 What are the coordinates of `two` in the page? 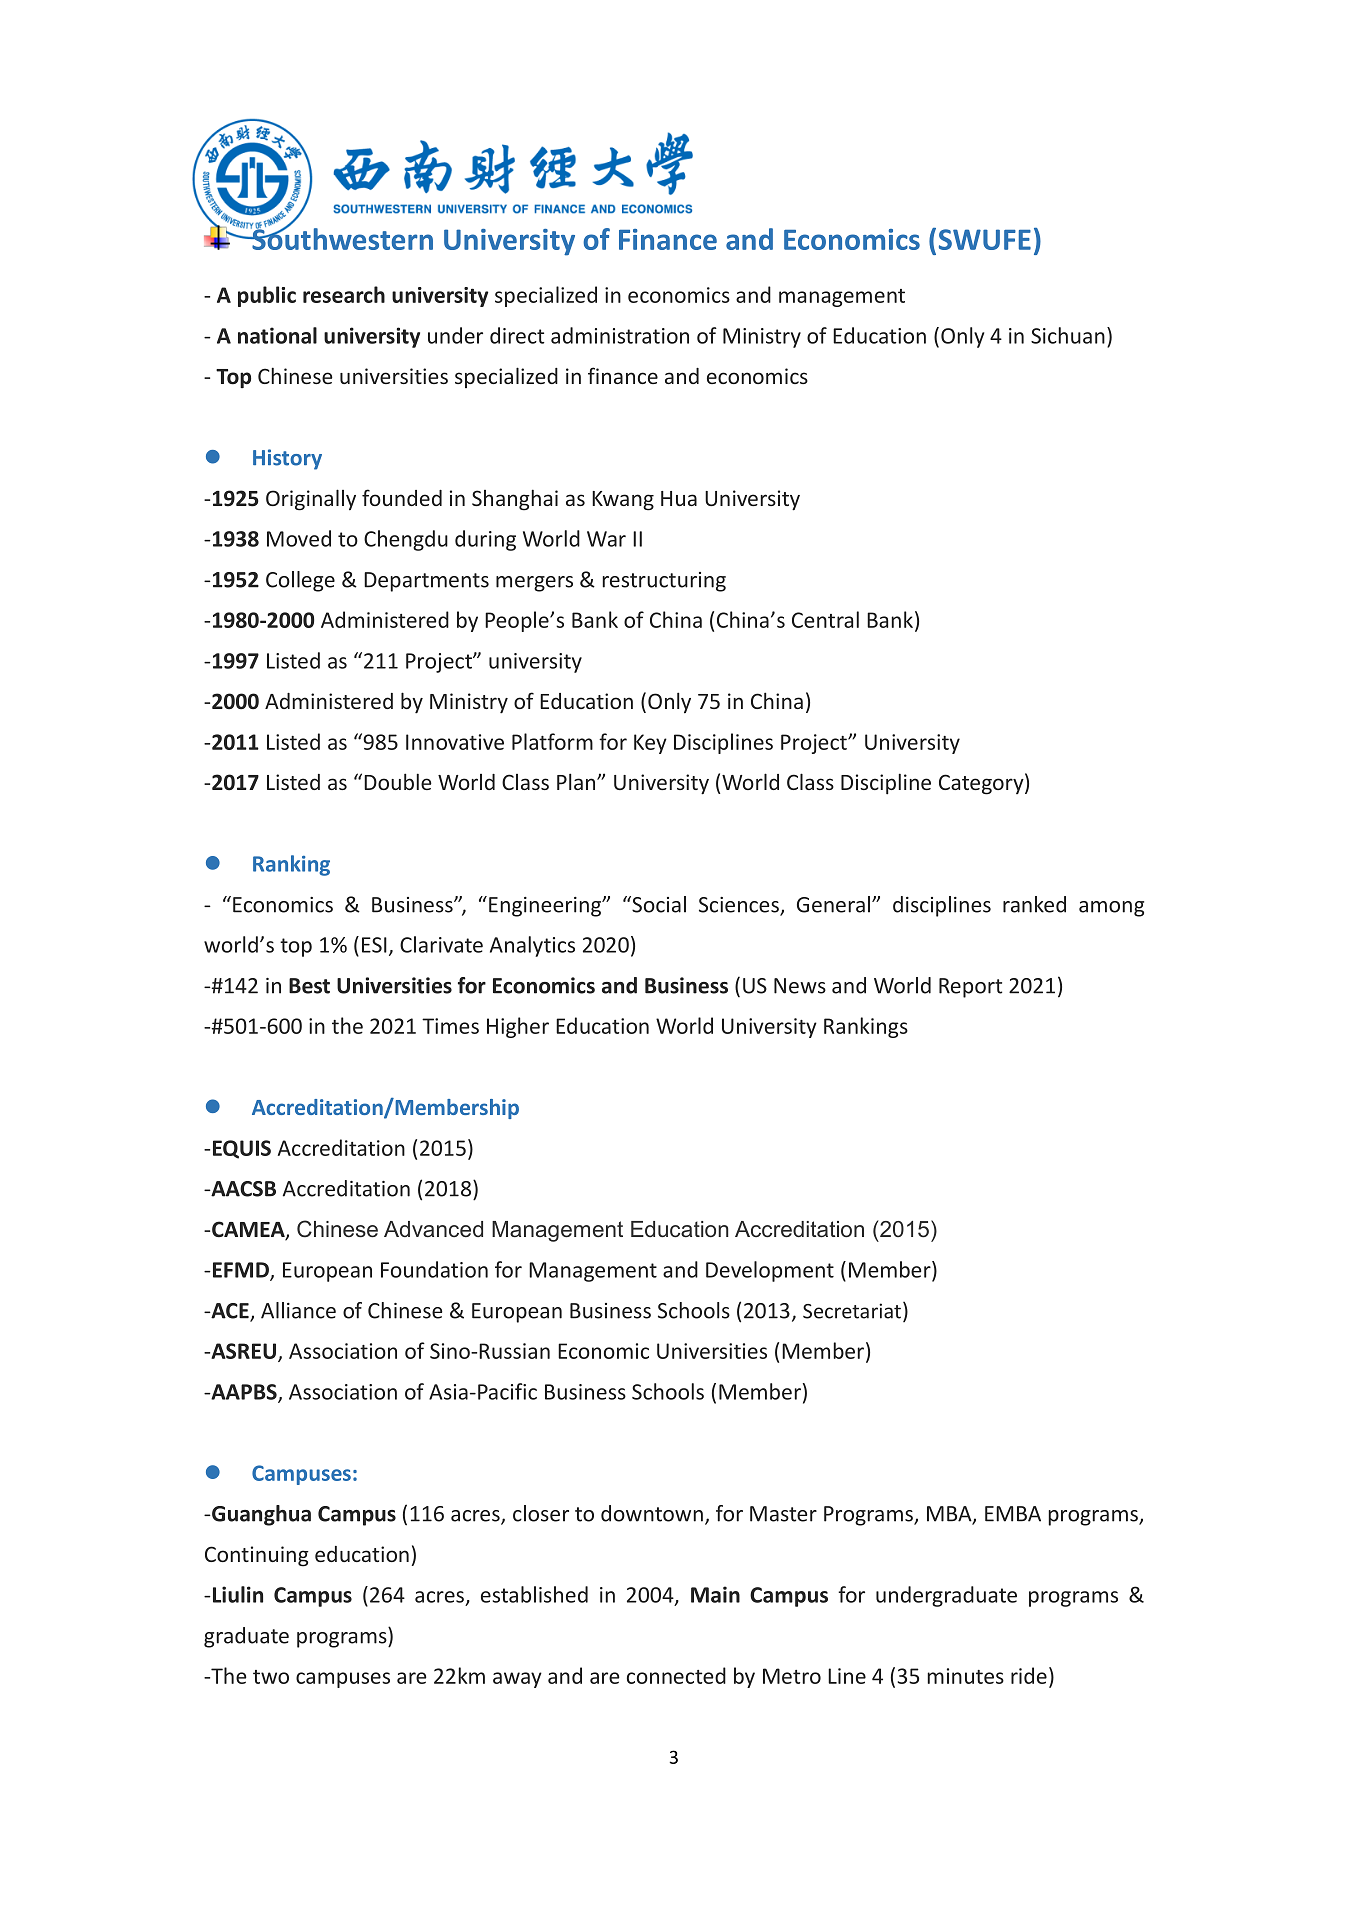 It's located at (271, 1677).
